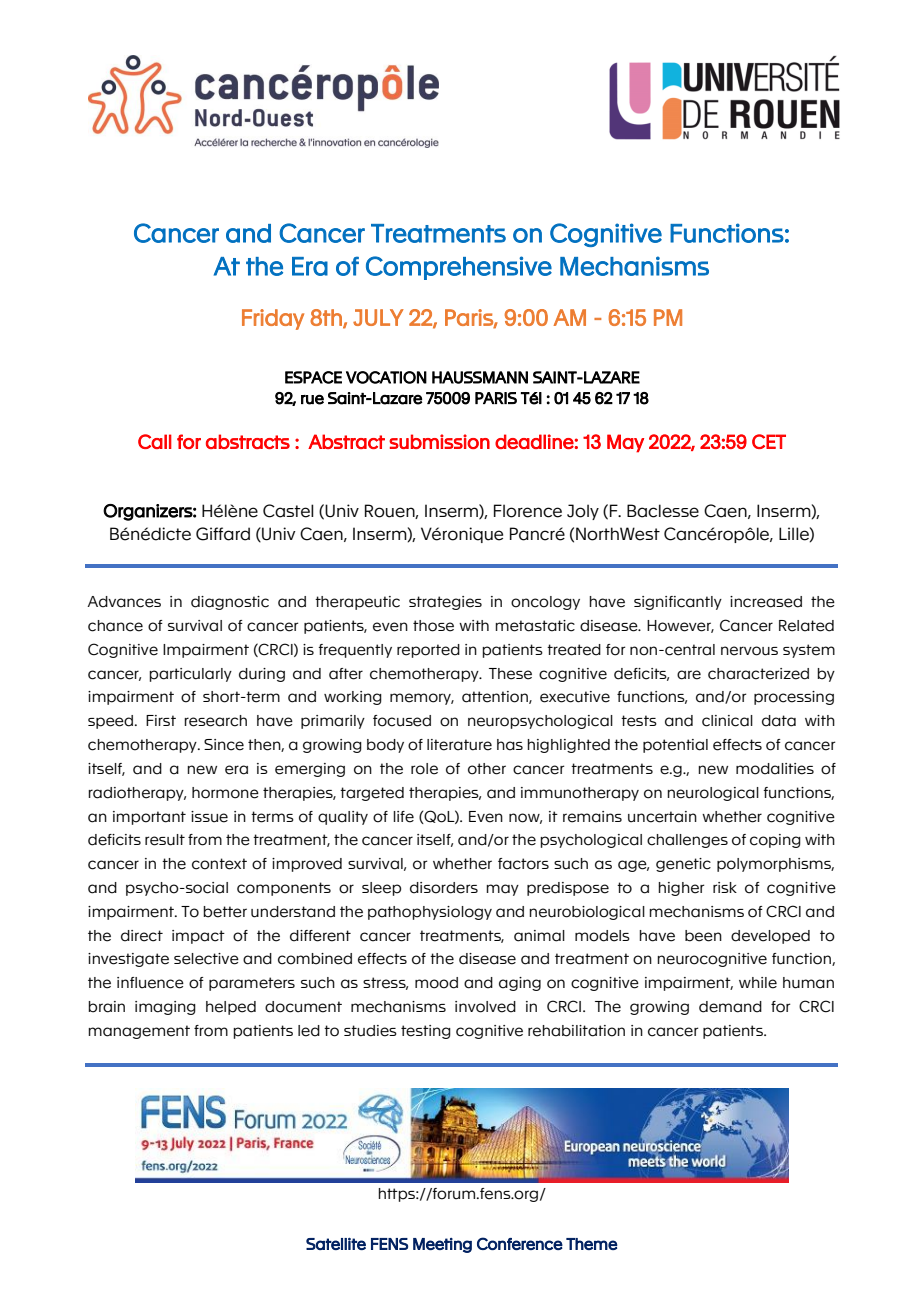 This image has height=1308, width=924. What do you see at coordinates (459, 268) in the image?
I see `Comprehensive` at bounding box center [459, 268].
